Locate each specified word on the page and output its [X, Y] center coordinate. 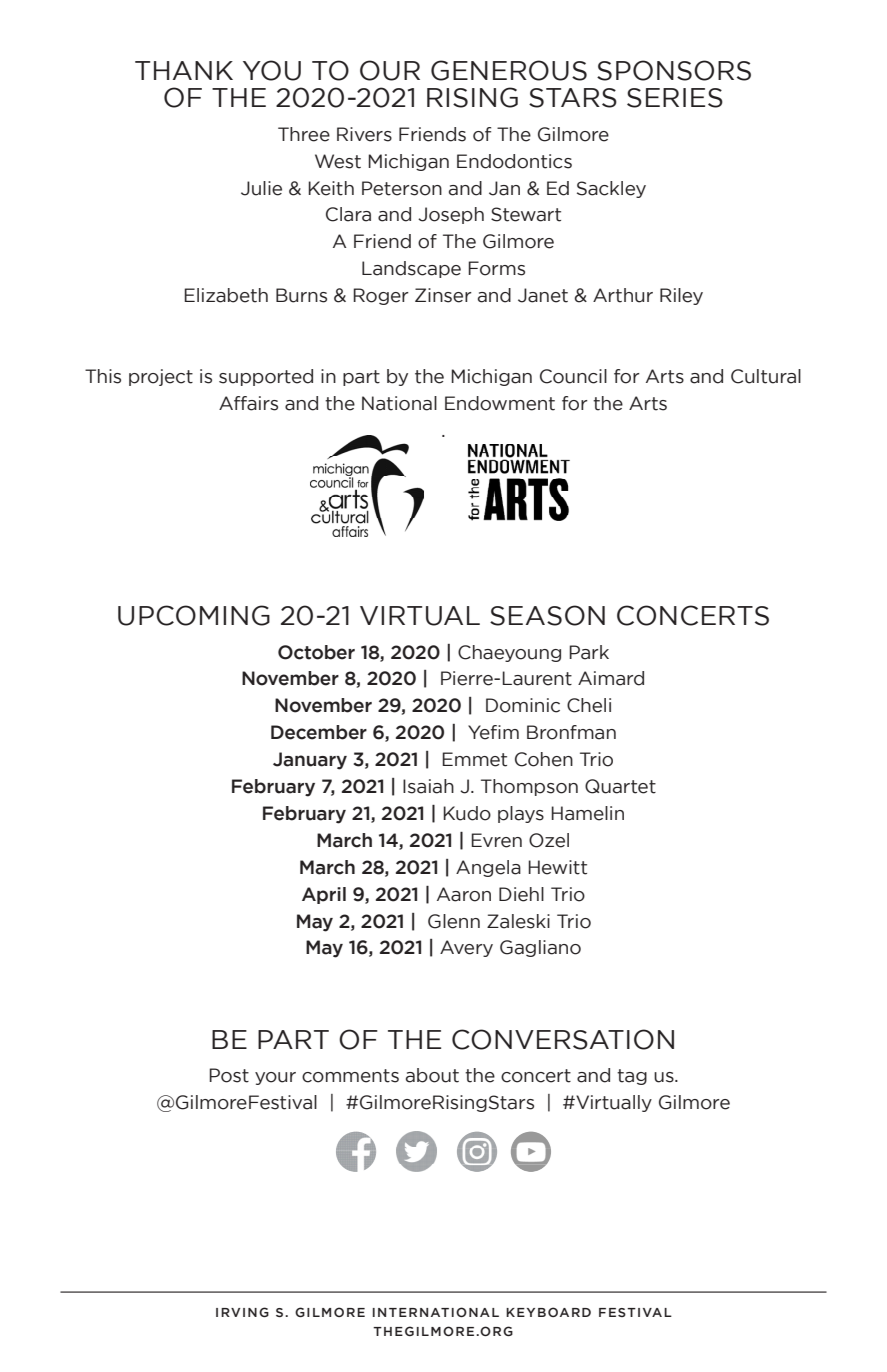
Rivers [364, 134]
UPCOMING [194, 615]
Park [589, 652]
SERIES [675, 98]
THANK [184, 70]
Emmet [474, 759]
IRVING [242, 1312]
